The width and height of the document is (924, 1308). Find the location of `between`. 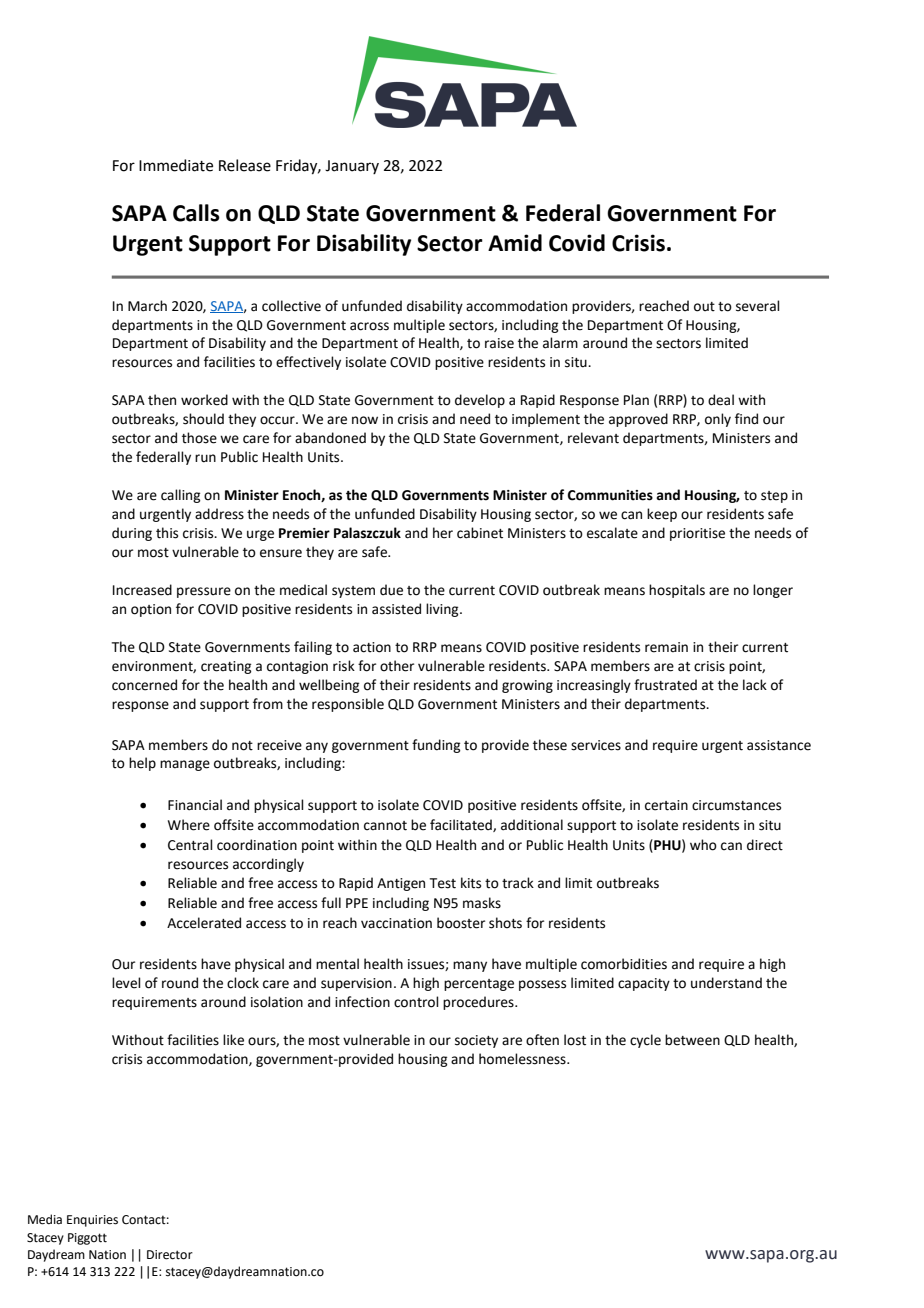

between is located at coordinates (692, 1040).
